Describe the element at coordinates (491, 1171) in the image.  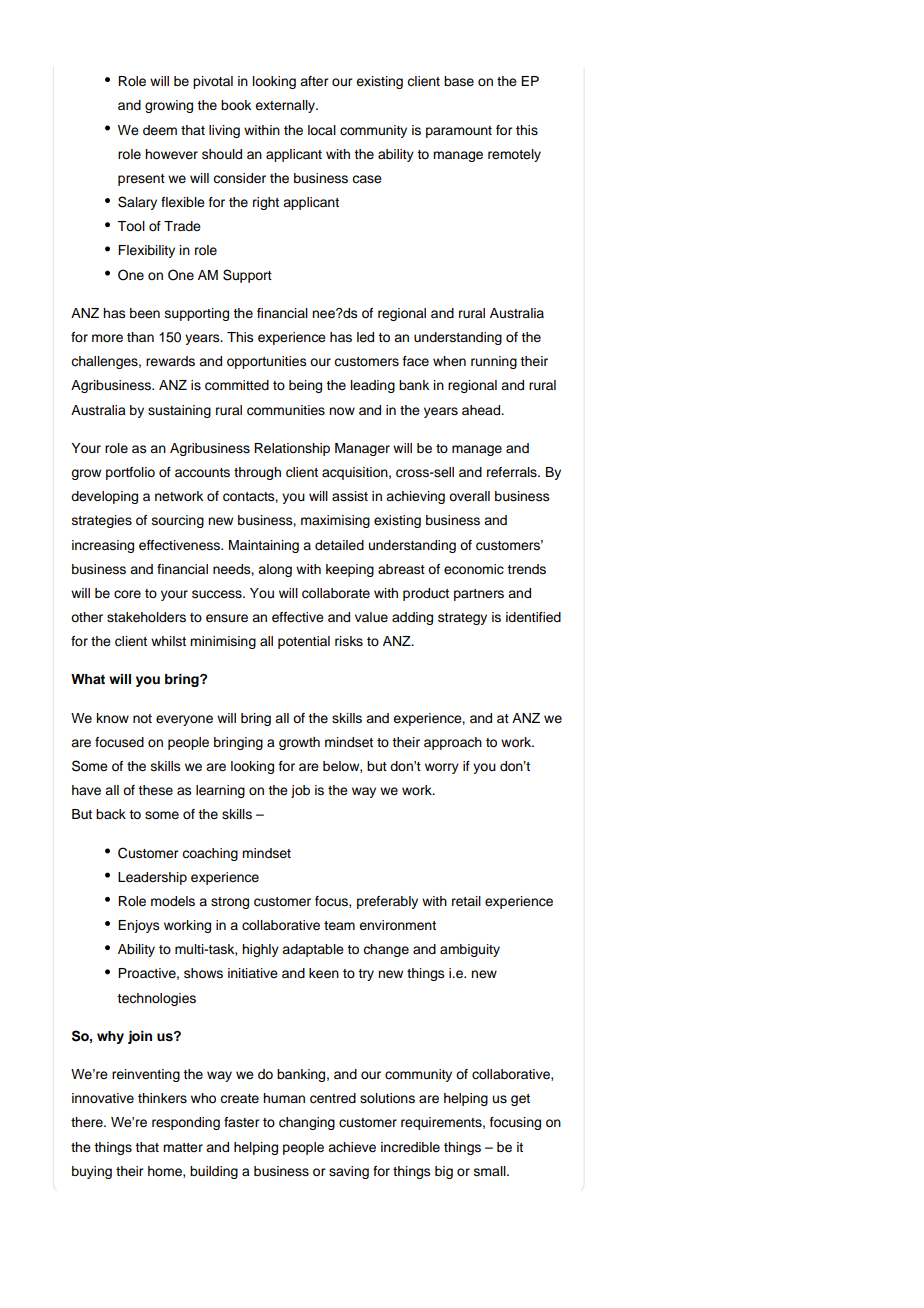
I see `small` at that location.
